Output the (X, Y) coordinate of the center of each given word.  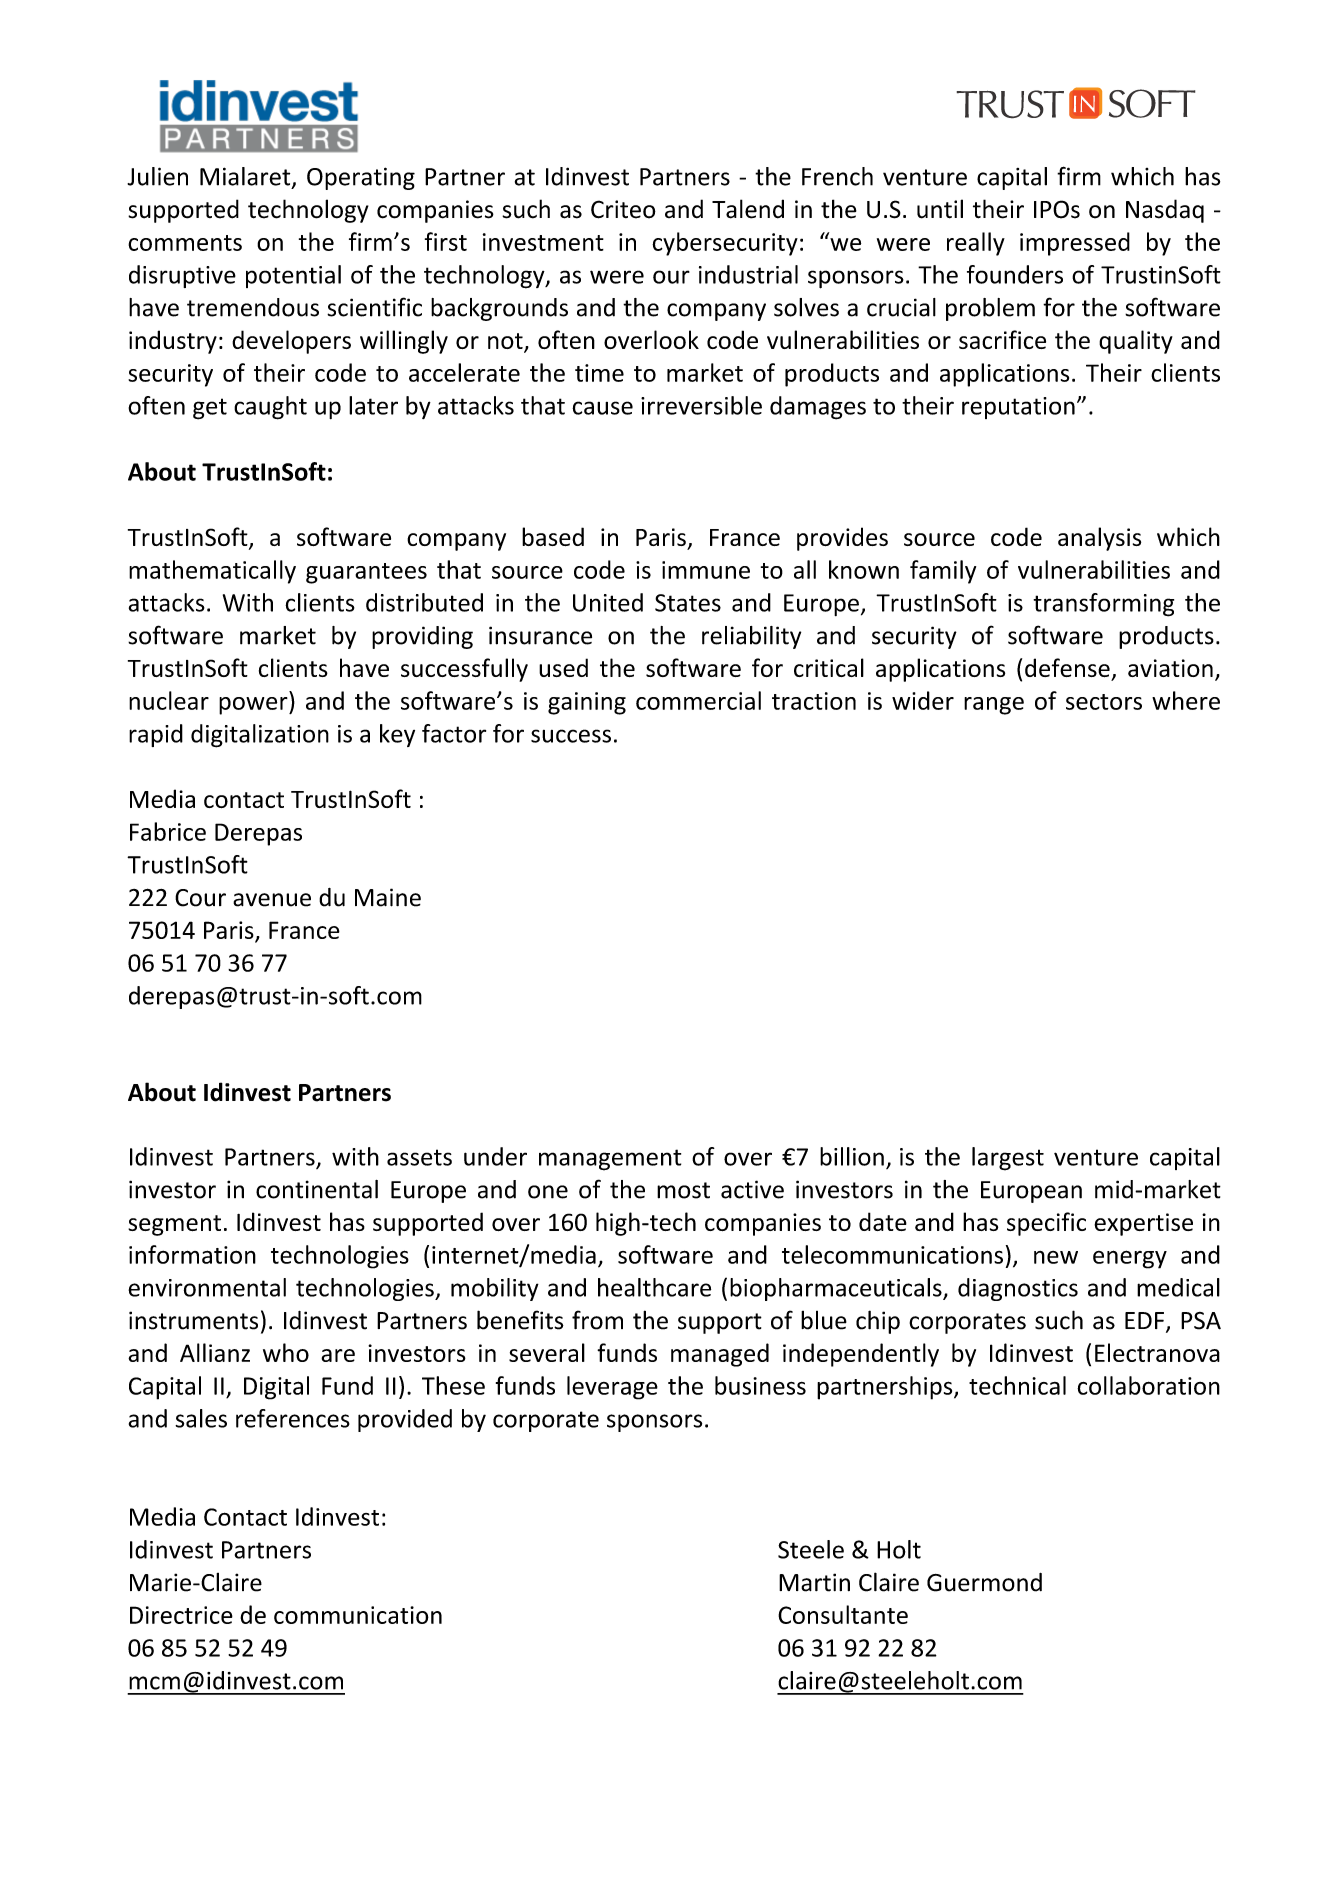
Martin (814, 1582)
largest (1008, 1159)
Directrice (181, 1615)
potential (293, 276)
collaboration (1148, 1385)
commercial (698, 700)
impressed (1075, 244)
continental (317, 1189)
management (610, 1160)
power (254, 706)
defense (1067, 667)
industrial (748, 274)
